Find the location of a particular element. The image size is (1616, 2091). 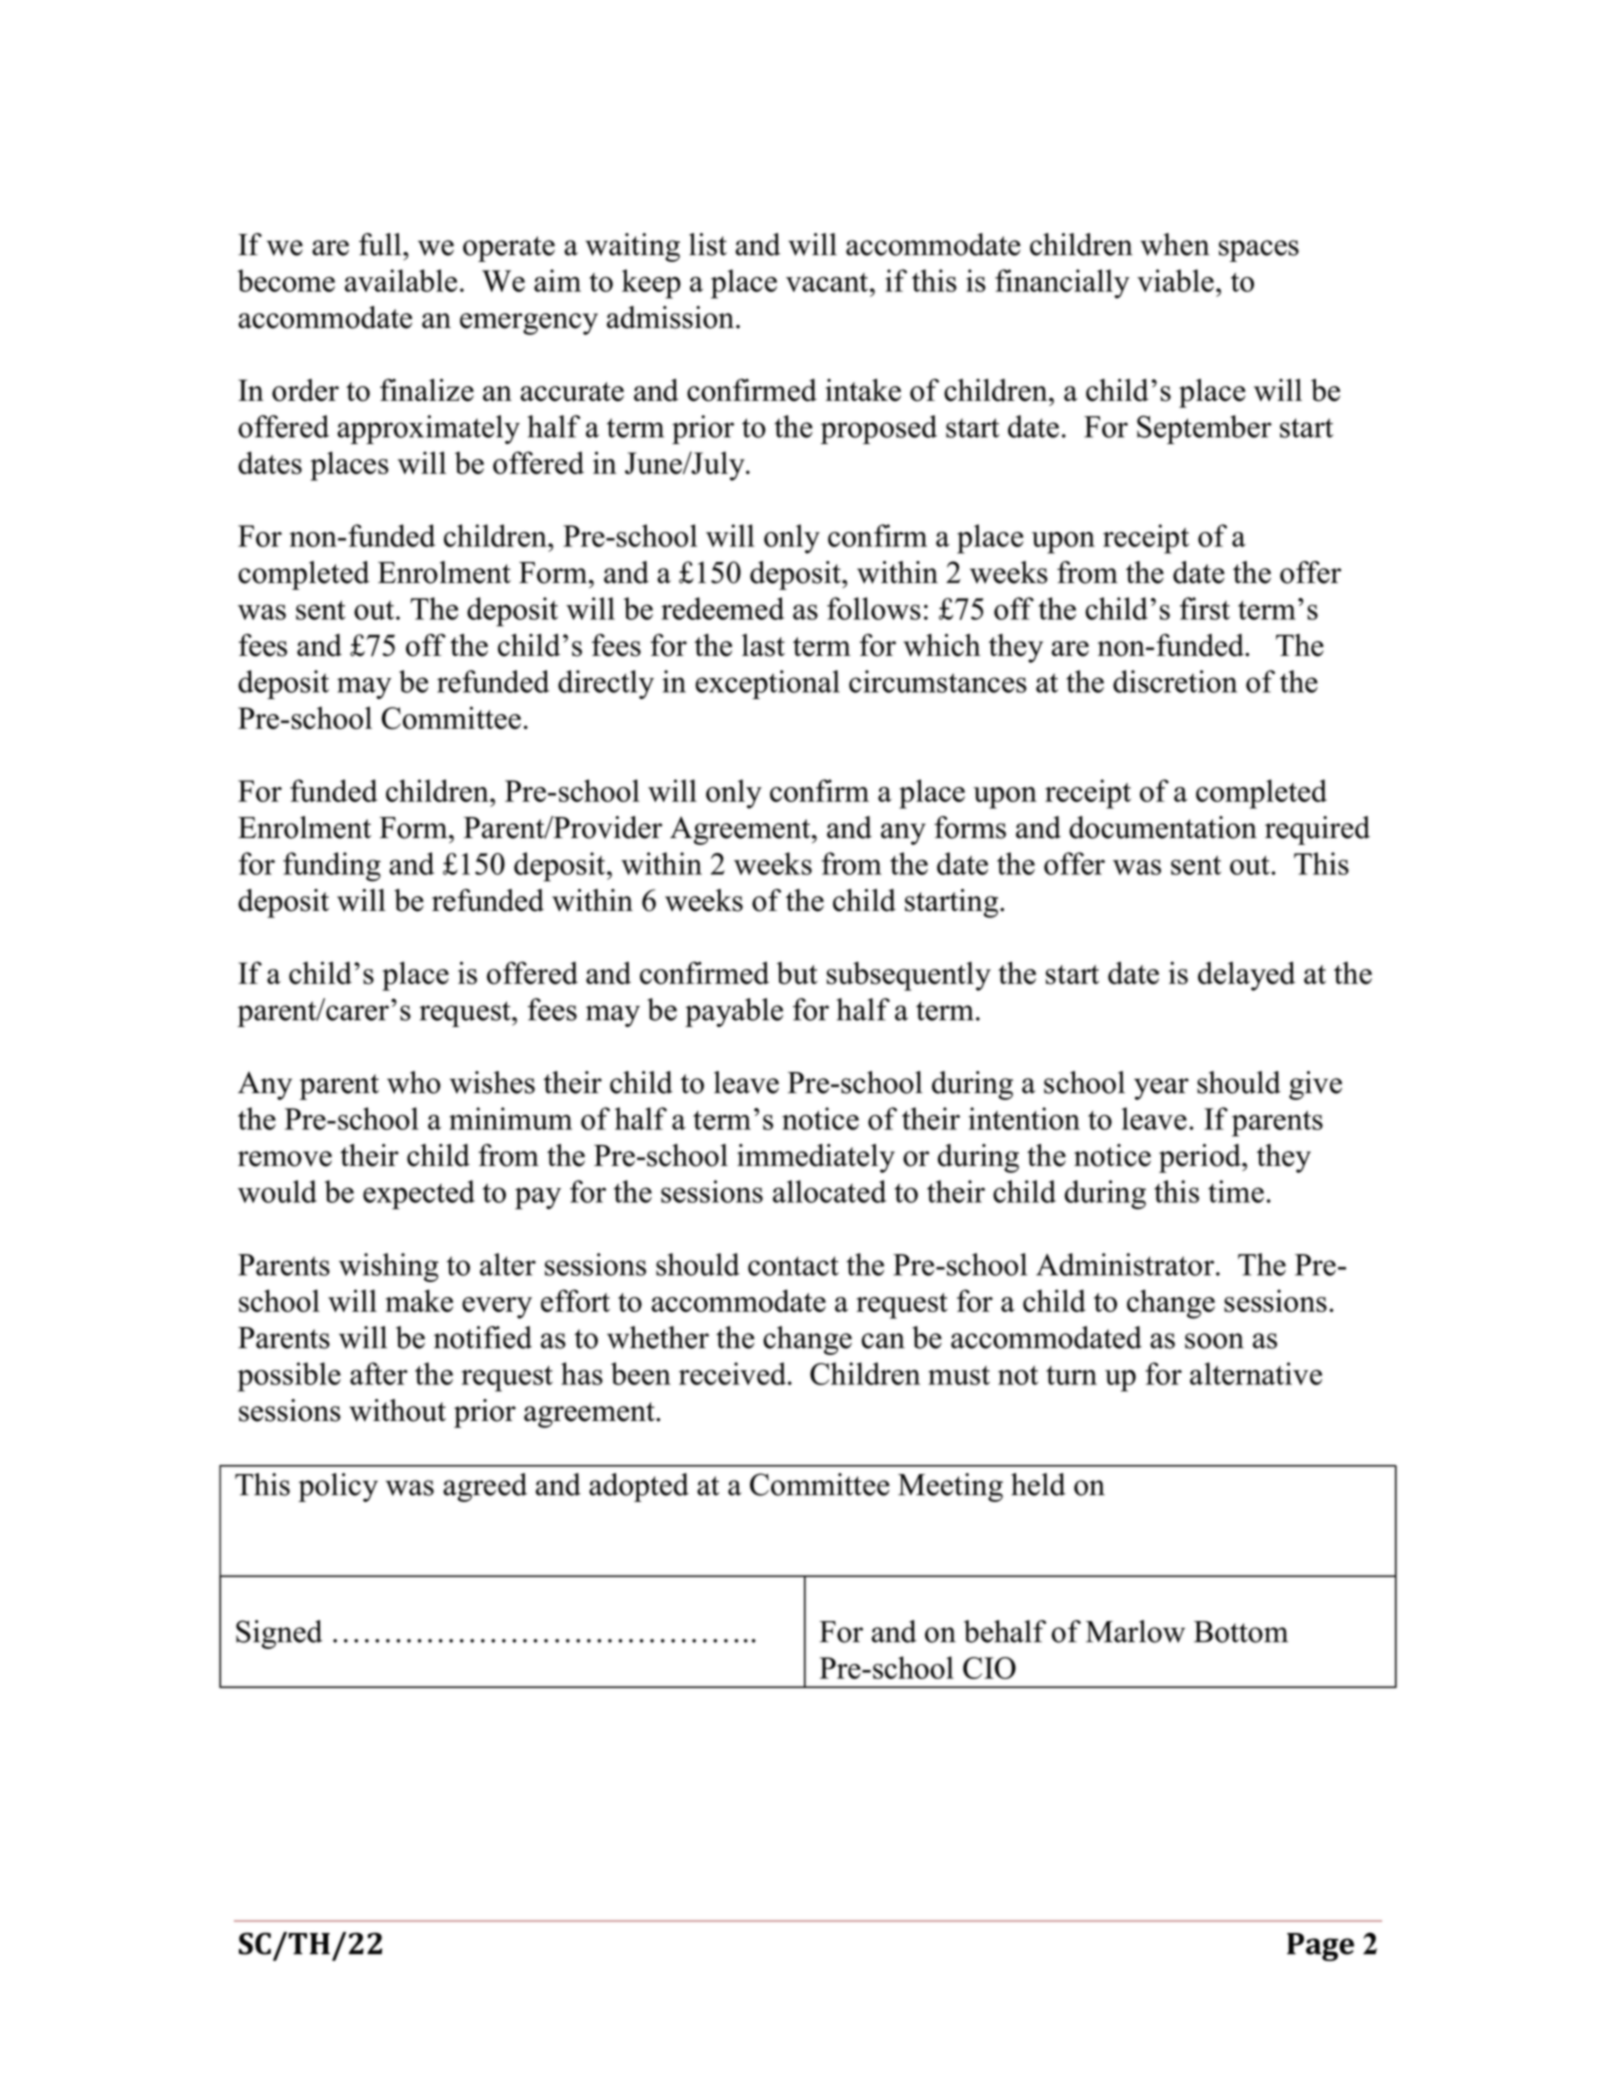

documentation is located at coordinates (1163, 827).
